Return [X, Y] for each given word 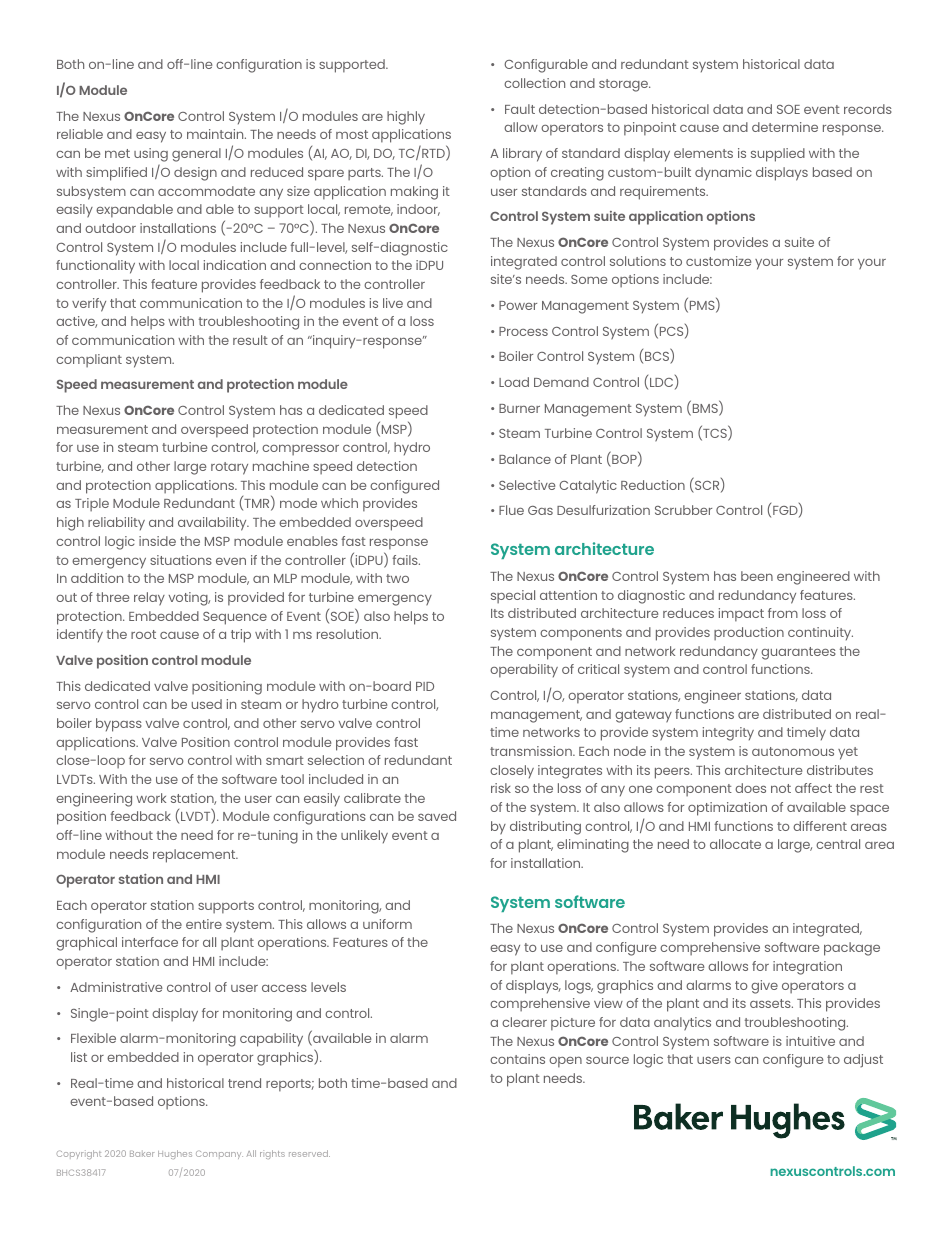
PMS [703, 307]
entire [204, 924]
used [207, 704]
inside [157, 541]
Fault [520, 109]
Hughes [175, 1154]
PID [425, 686]
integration [807, 968]
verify [89, 305]
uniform [387, 924]
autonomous [793, 751]
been [757, 576]
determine [785, 127]
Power [518, 305]
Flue [511, 510]
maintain [216, 134]
